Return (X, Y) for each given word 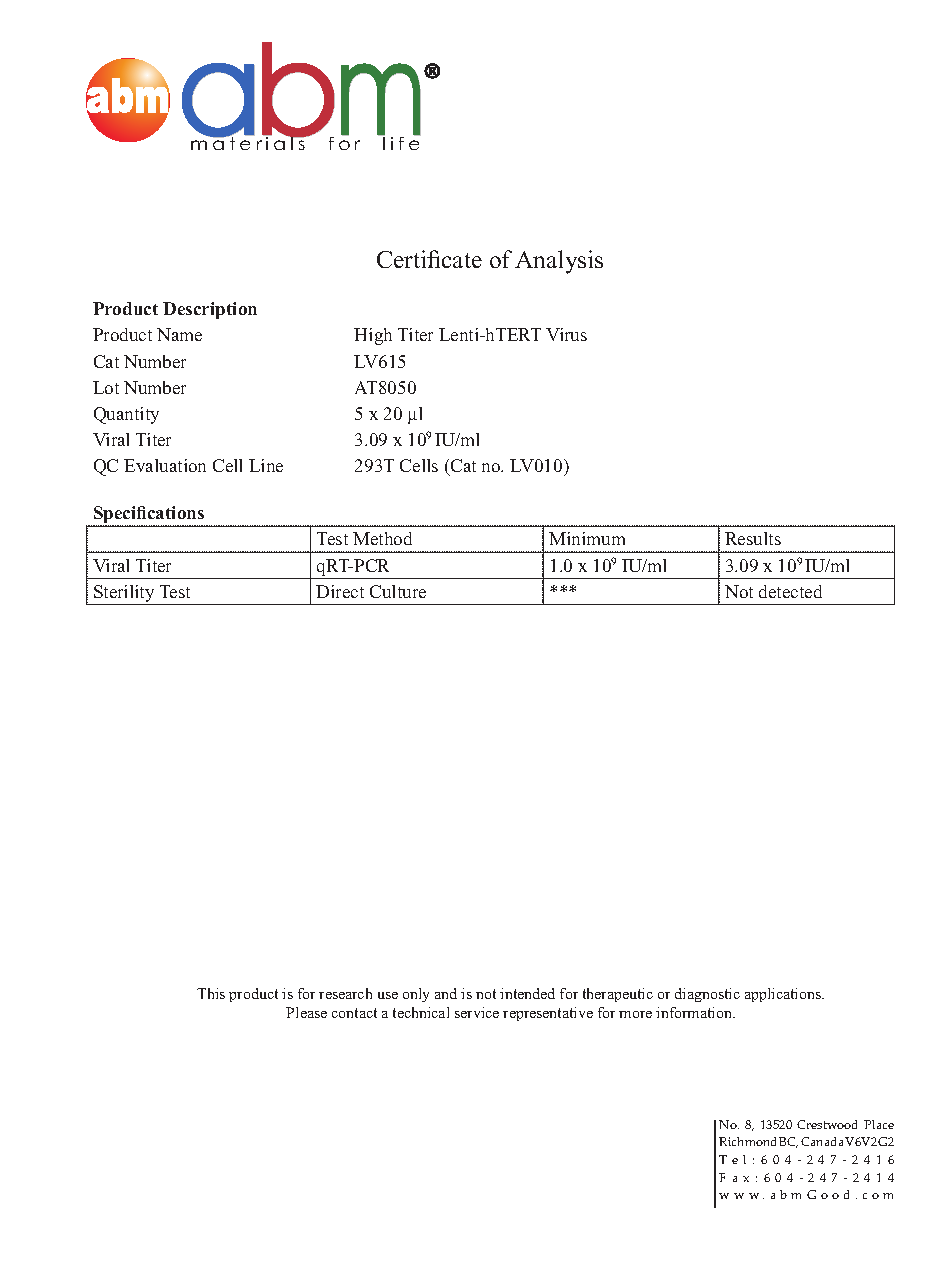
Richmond (749, 1141)
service (477, 1012)
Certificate (429, 259)
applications (784, 995)
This (211, 993)
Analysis (559, 262)
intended (527, 993)
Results (753, 538)
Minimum (587, 538)
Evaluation (165, 465)
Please (306, 1012)
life (401, 142)
